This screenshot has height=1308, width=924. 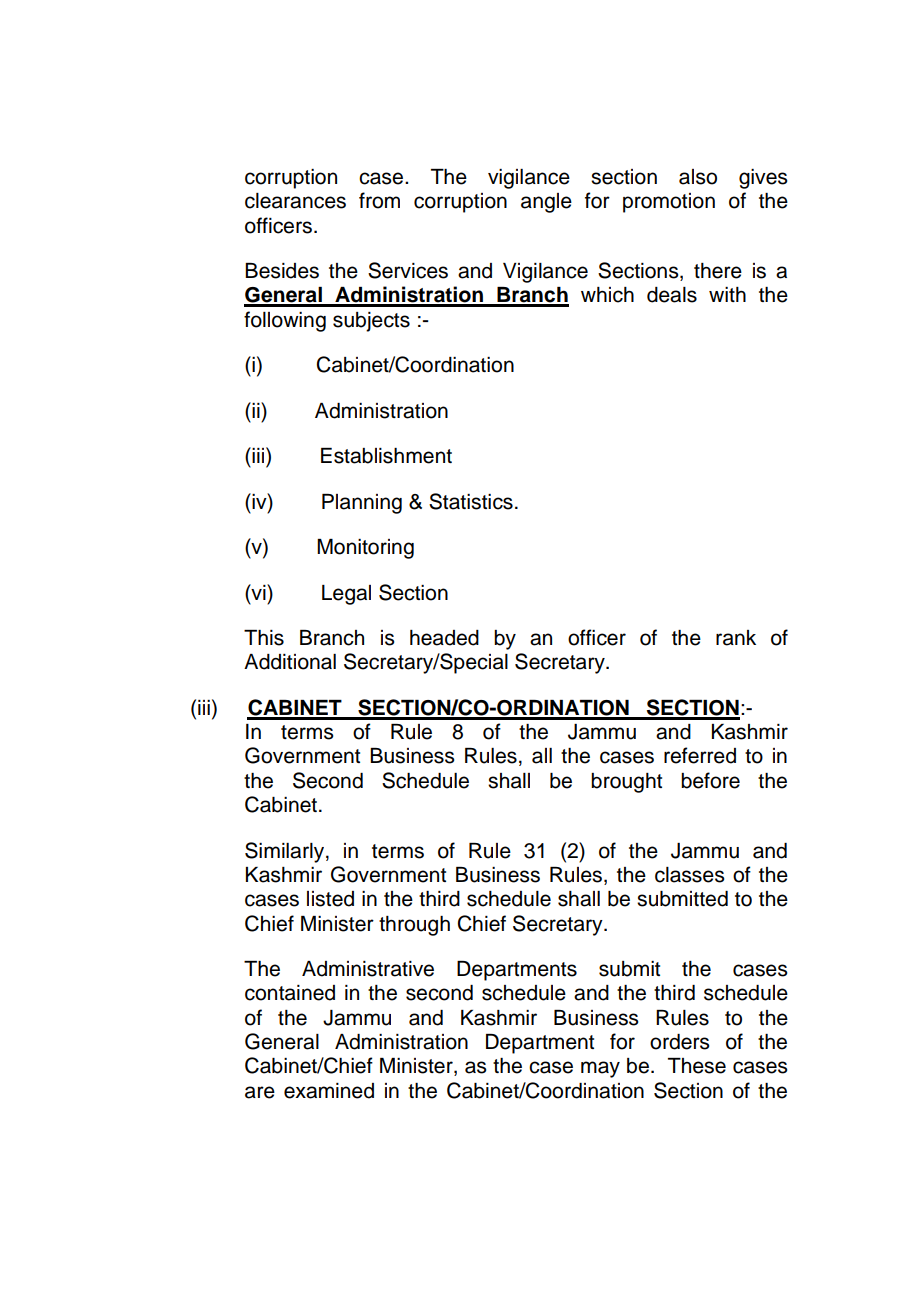 I want to click on listed, so click(x=330, y=899).
